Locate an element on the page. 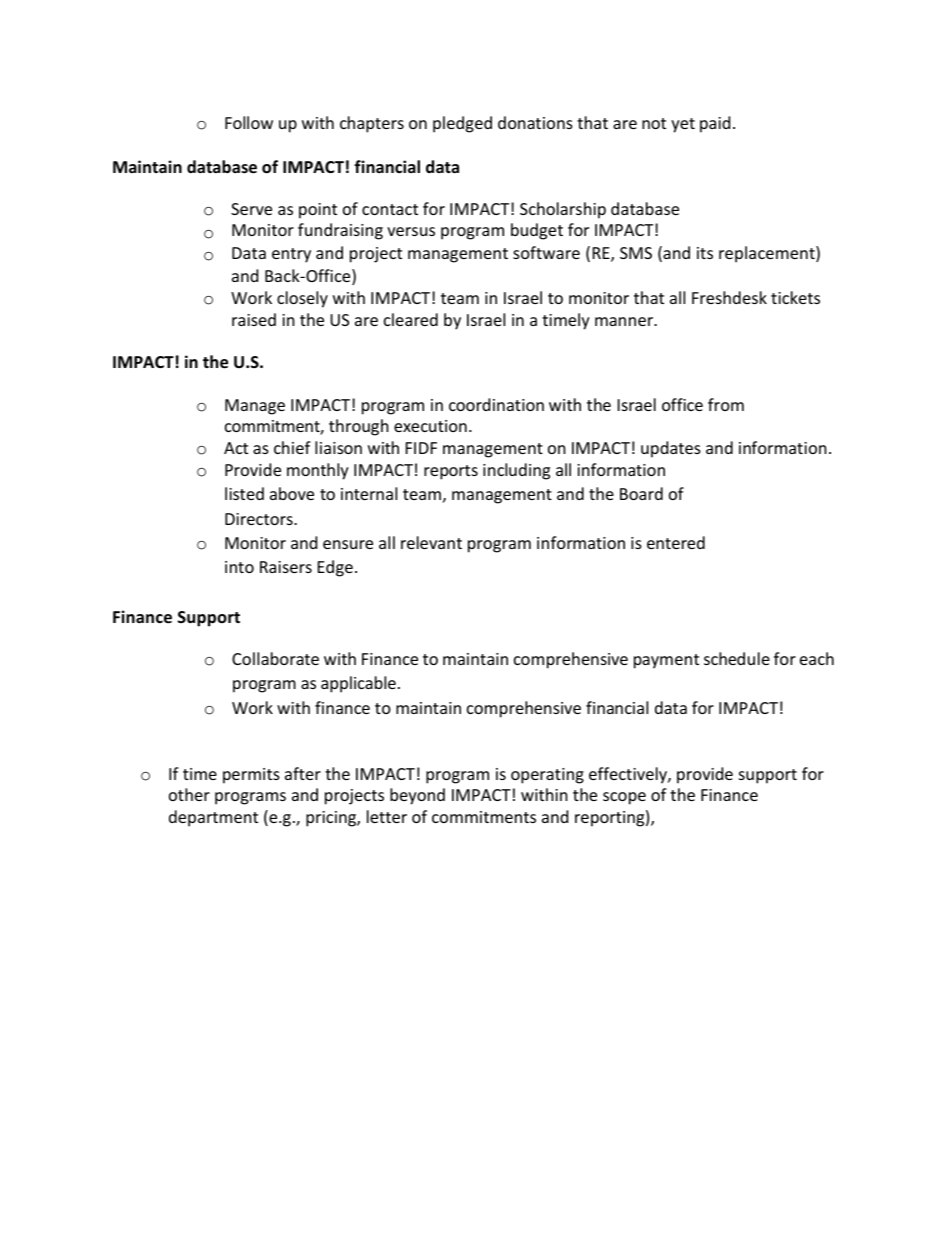 This page has width=952, height=1233. Follow is located at coordinates (249, 122).
